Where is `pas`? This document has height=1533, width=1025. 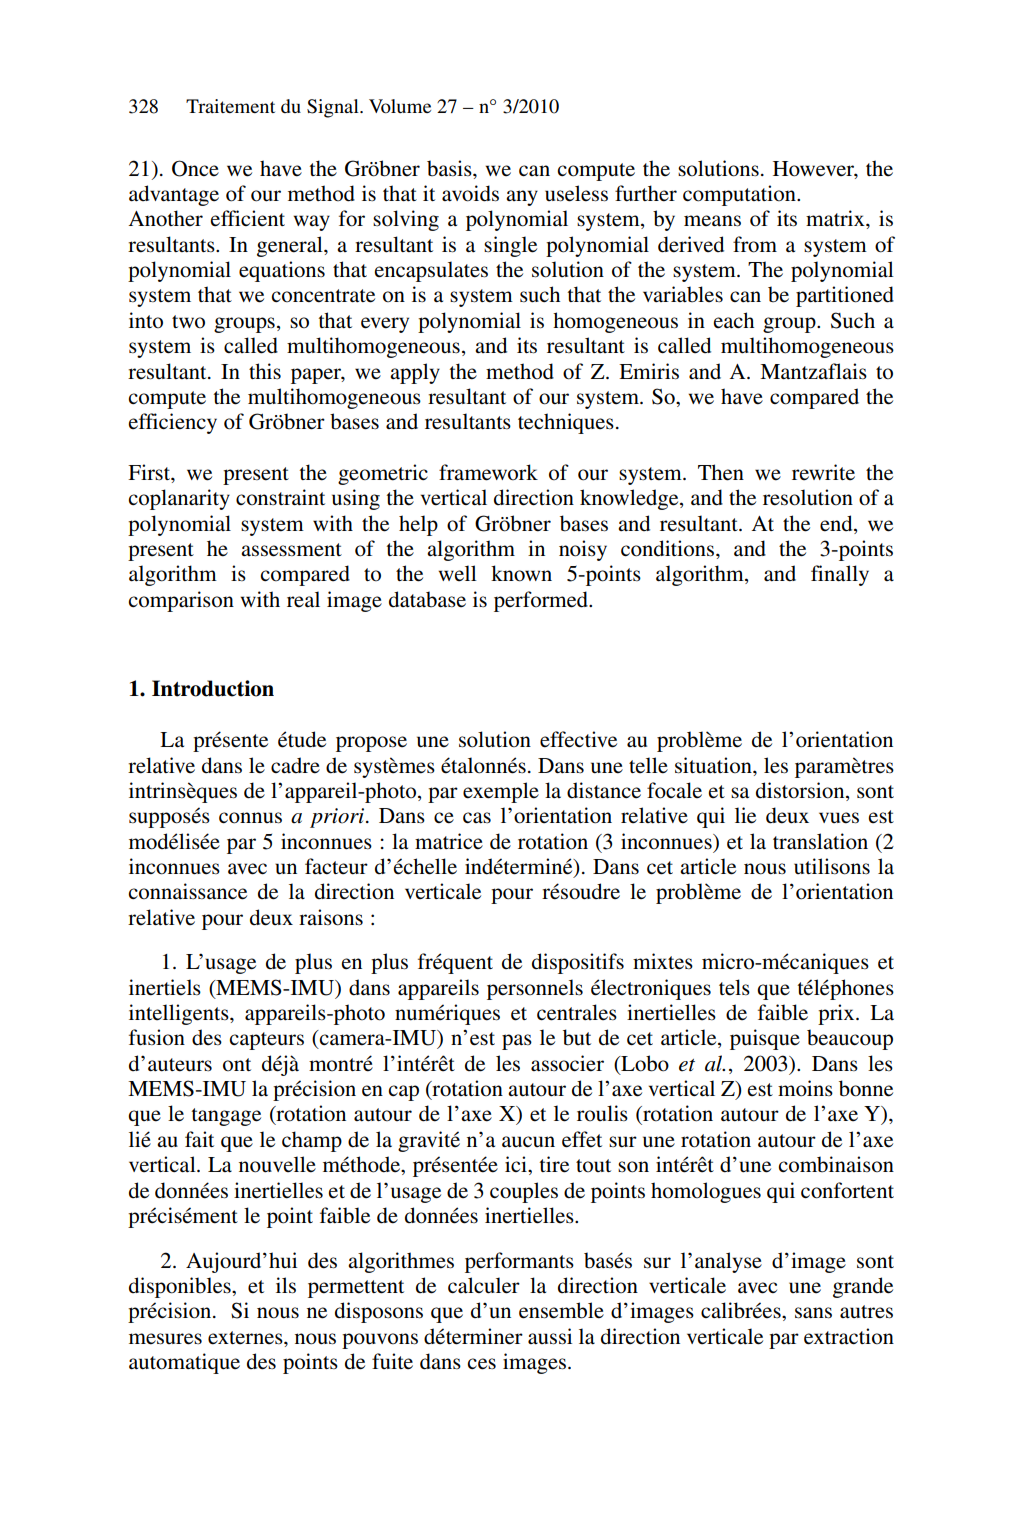 pas is located at coordinates (517, 1042).
